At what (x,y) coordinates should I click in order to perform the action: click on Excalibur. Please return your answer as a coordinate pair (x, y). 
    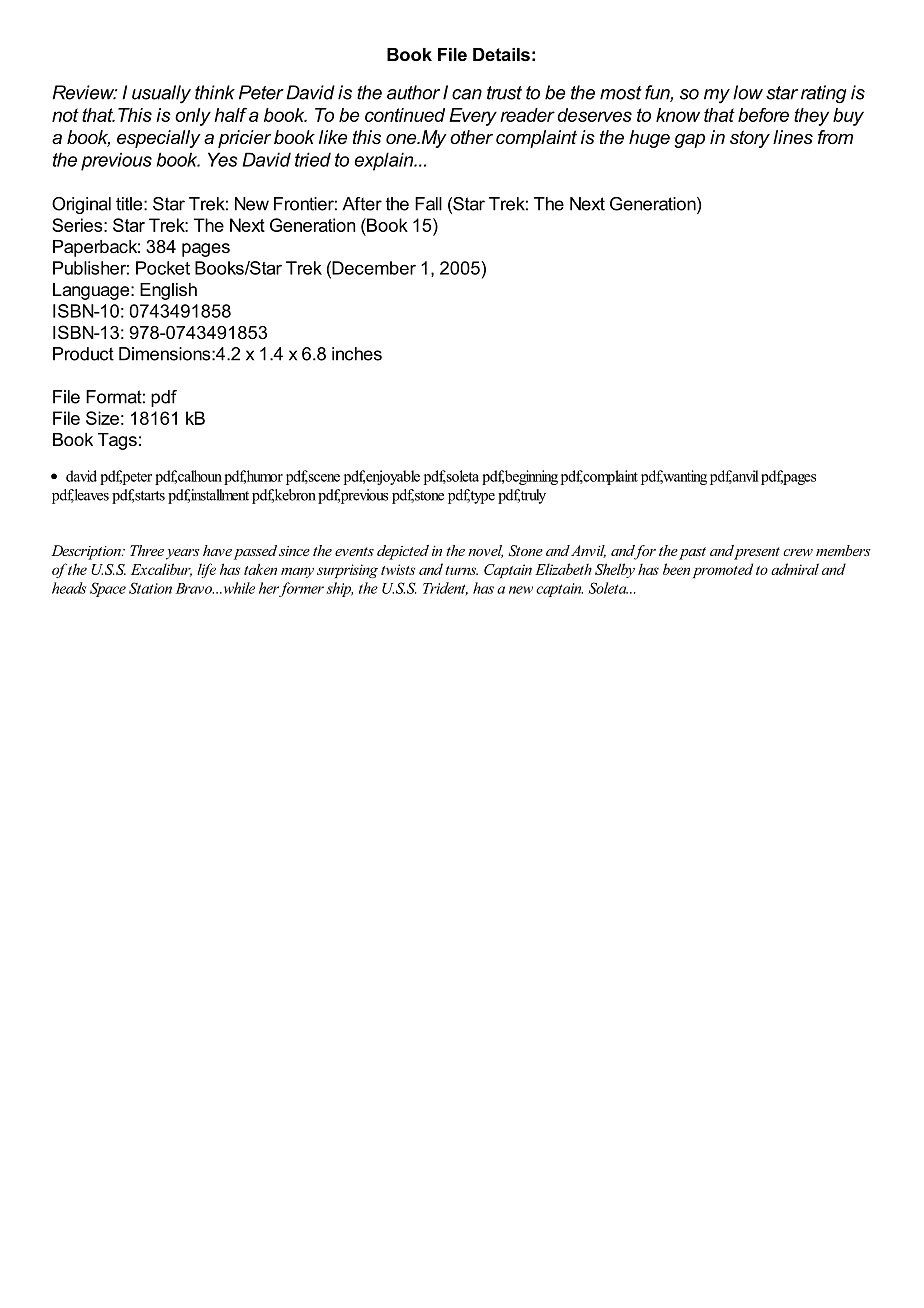
    Looking at the image, I should click on (161, 570).
